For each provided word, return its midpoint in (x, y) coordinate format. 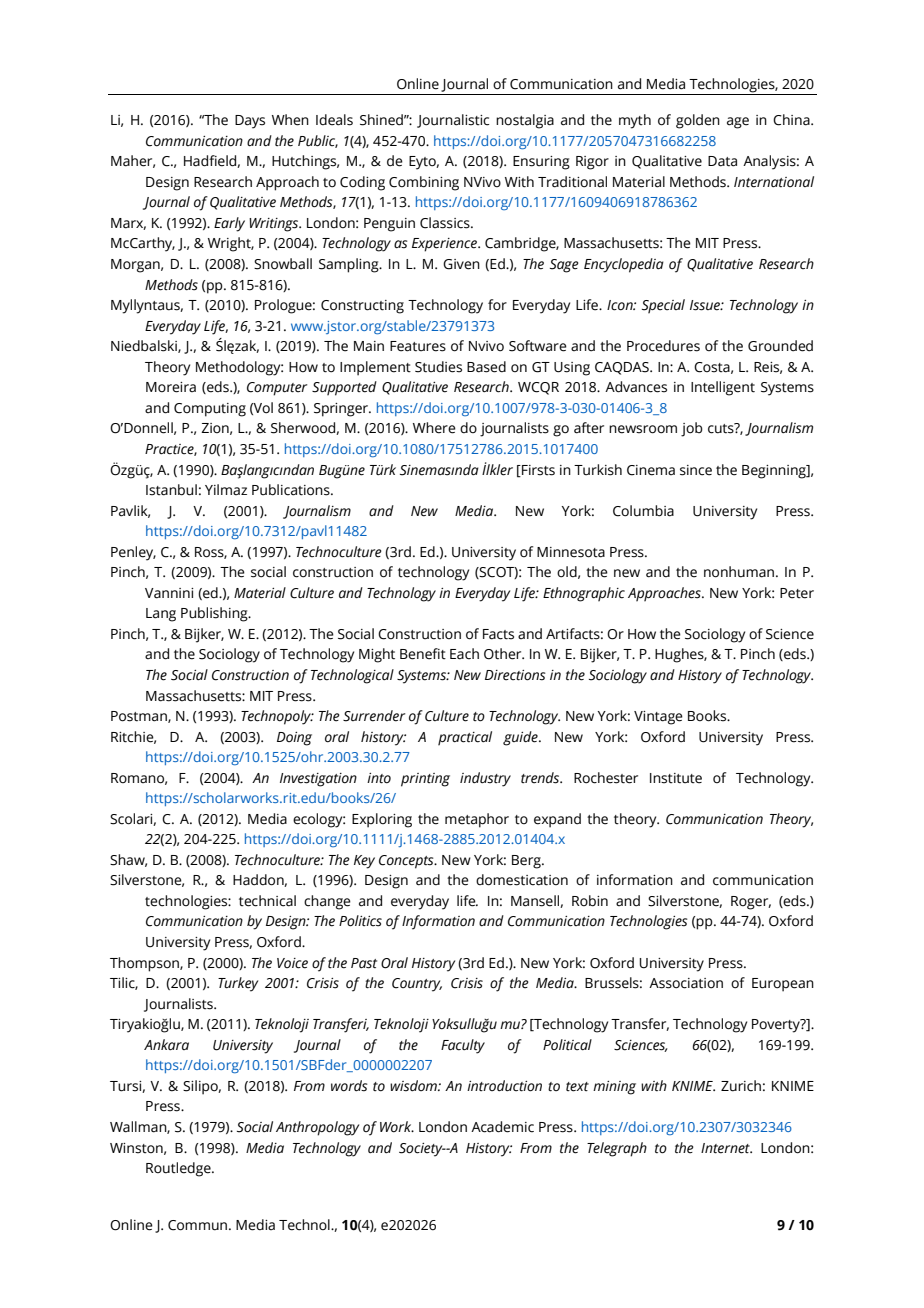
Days (250, 122)
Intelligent (723, 388)
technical (267, 901)
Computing (210, 410)
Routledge (179, 1169)
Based (486, 367)
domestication (522, 880)
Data (722, 161)
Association (686, 983)
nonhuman (739, 572)
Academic (502, 1127)
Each (464, 654)
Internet (726, 1148)
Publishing (215, 614)
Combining (424, 183)
